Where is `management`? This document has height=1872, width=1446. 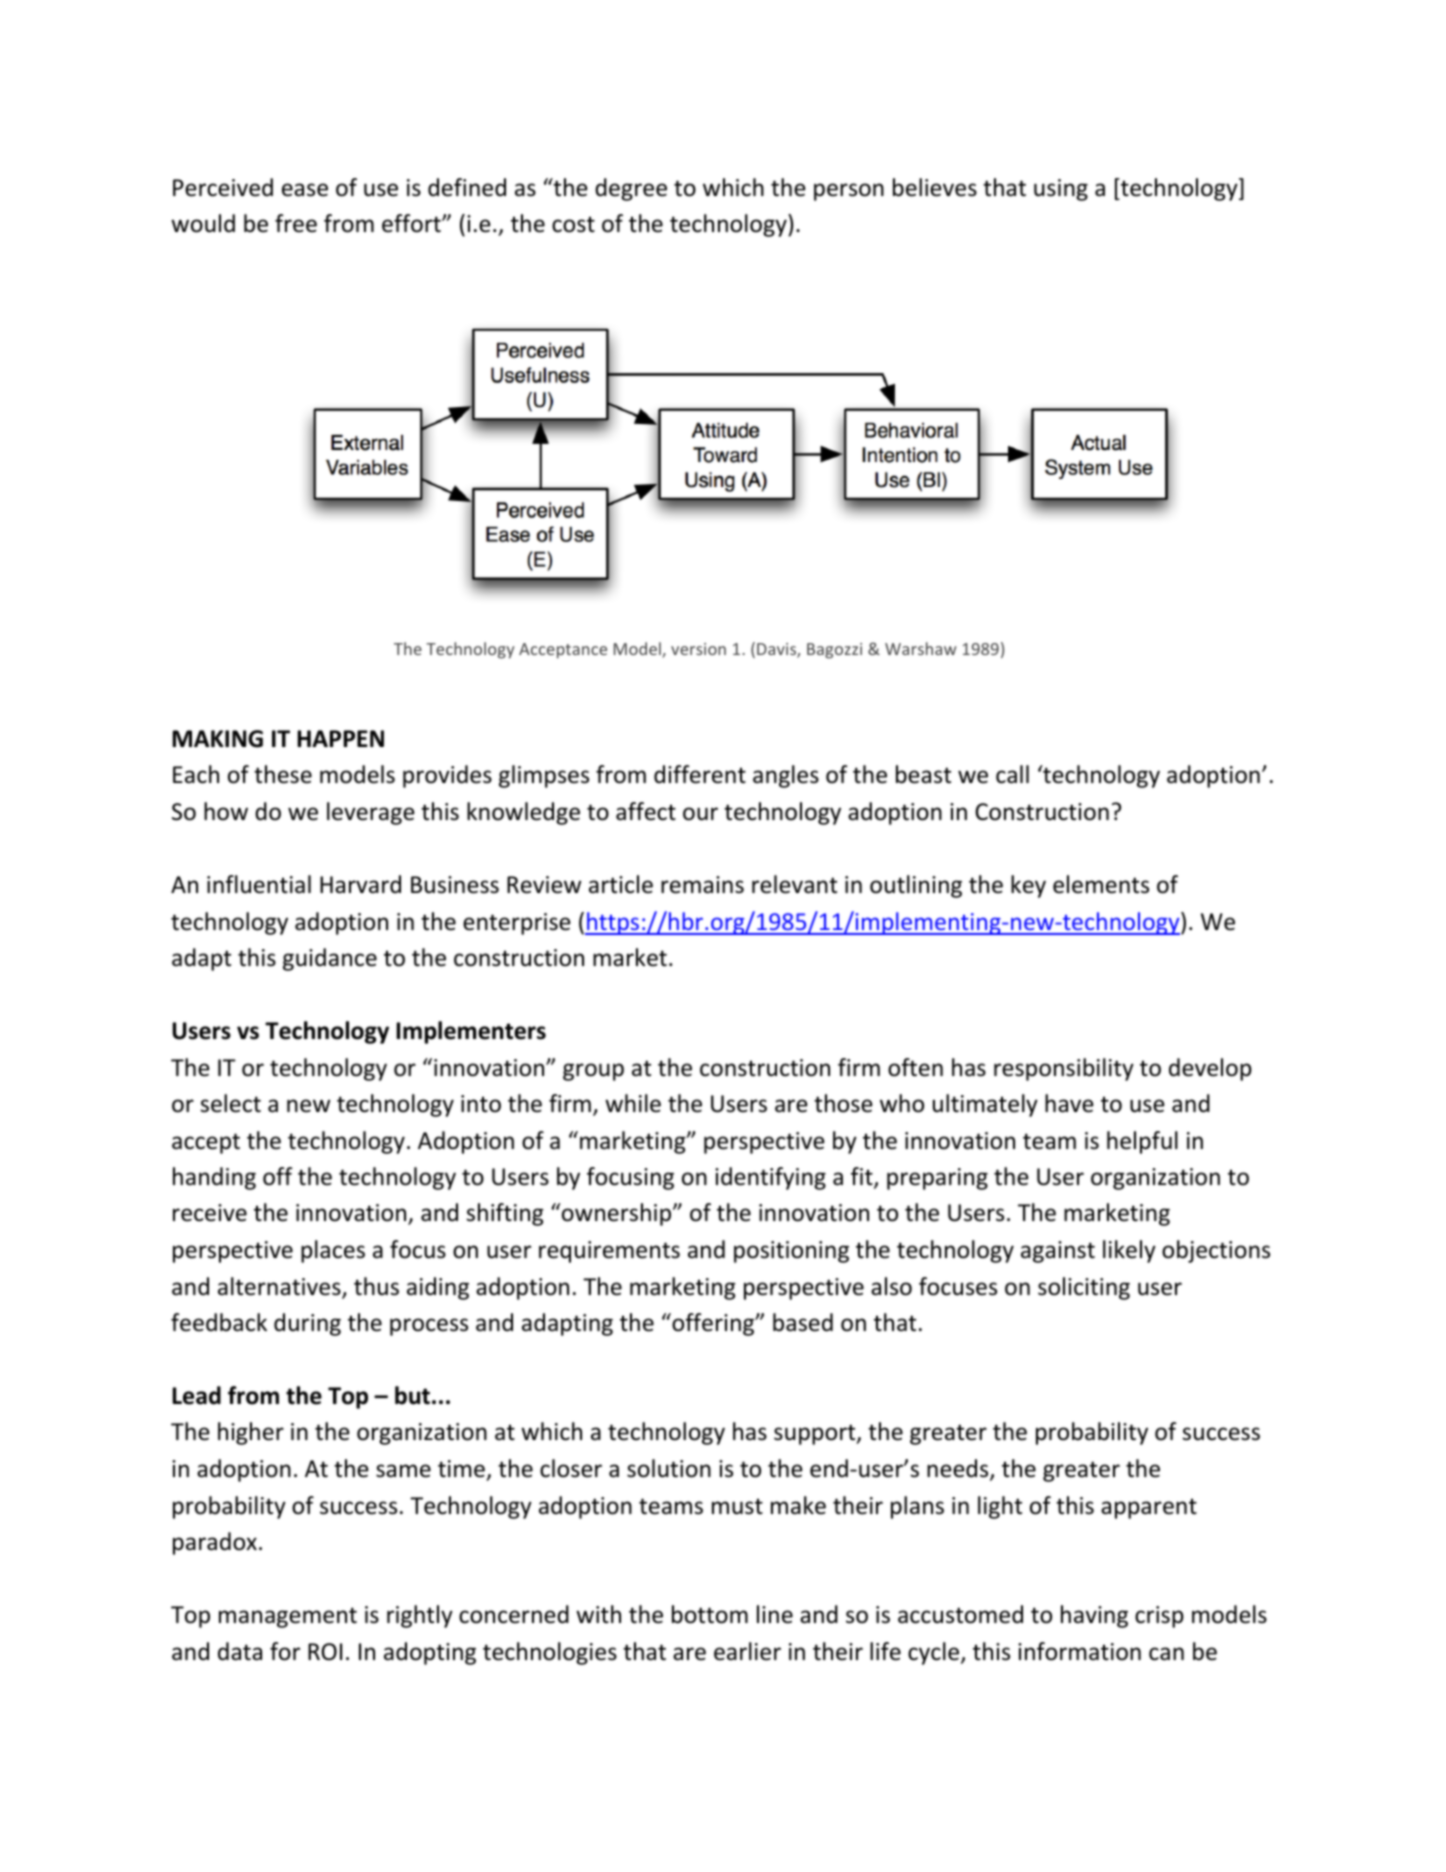
management is located at coordinates (288, 1617).
